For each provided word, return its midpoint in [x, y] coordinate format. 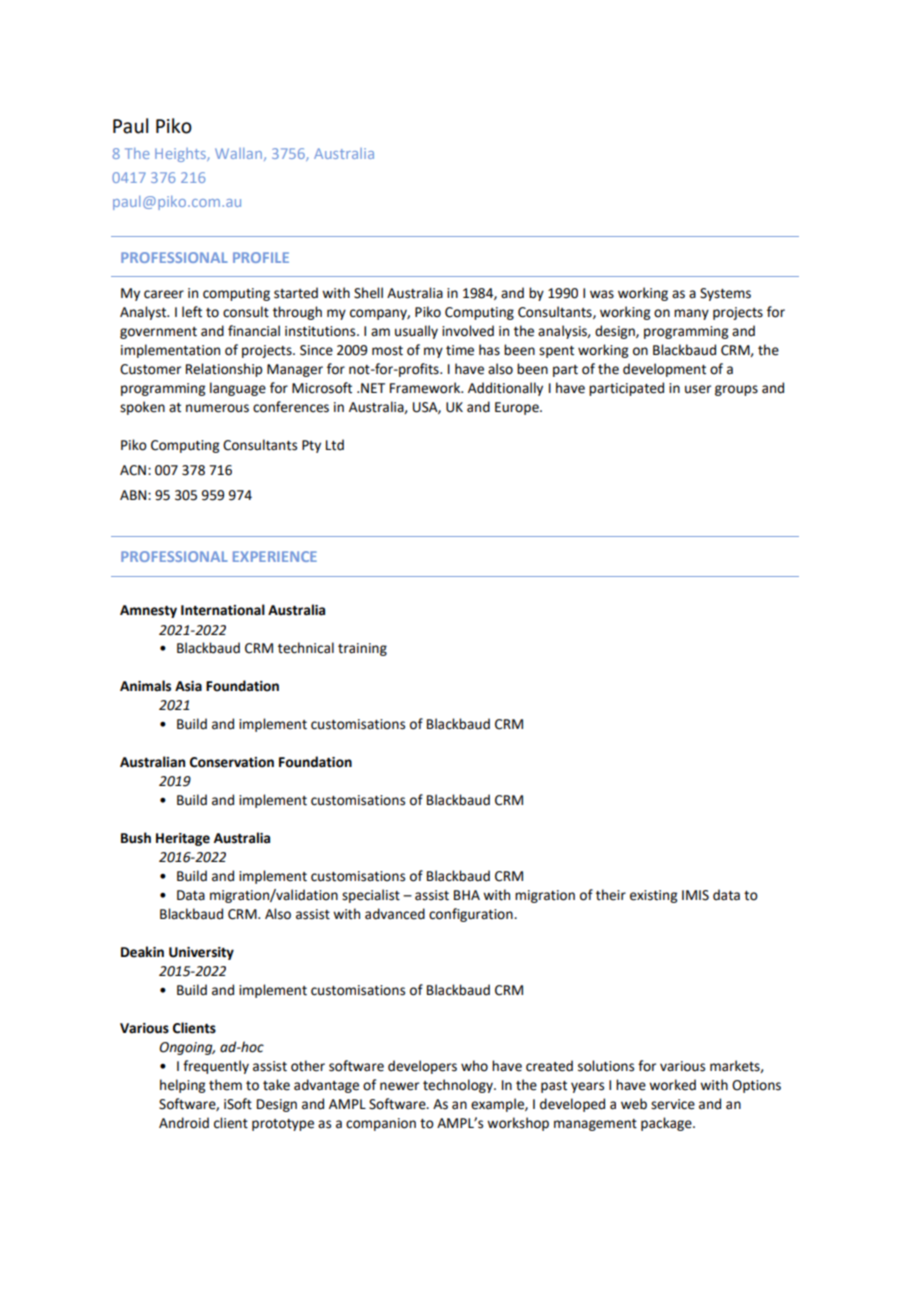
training [362, 649]
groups [736, 390]
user [698, 389]
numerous [217, 408]
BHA [467, 895]
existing [653, 896]
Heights [181, 155]
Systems [725, 294]
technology [459, 1086]
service [673, 1104]
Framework [426, 388]
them [225, 1085]
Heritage [183, 839]
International [223, 610]
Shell [368, 293]
